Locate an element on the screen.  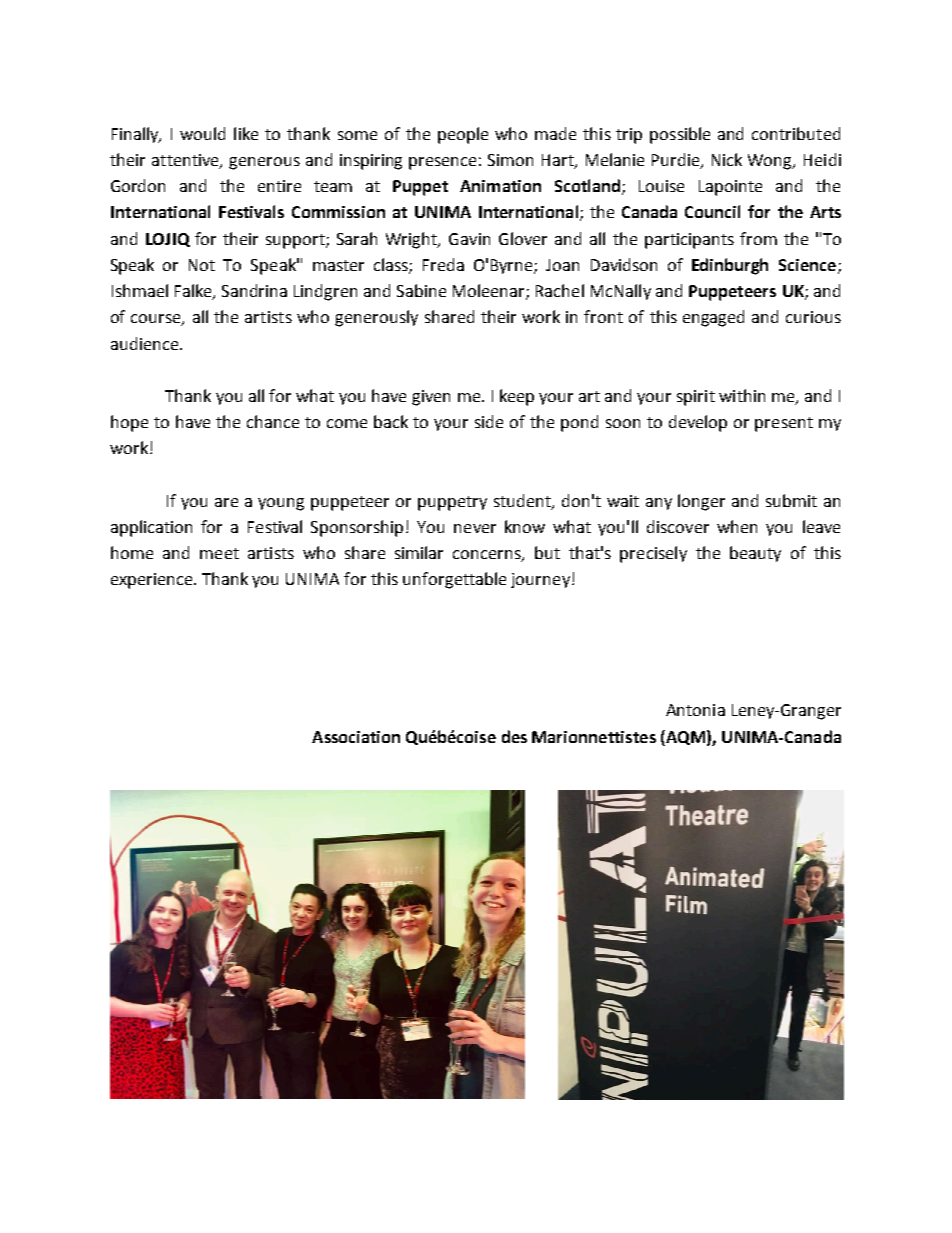
Simon is located at coordinates (510, 160).
